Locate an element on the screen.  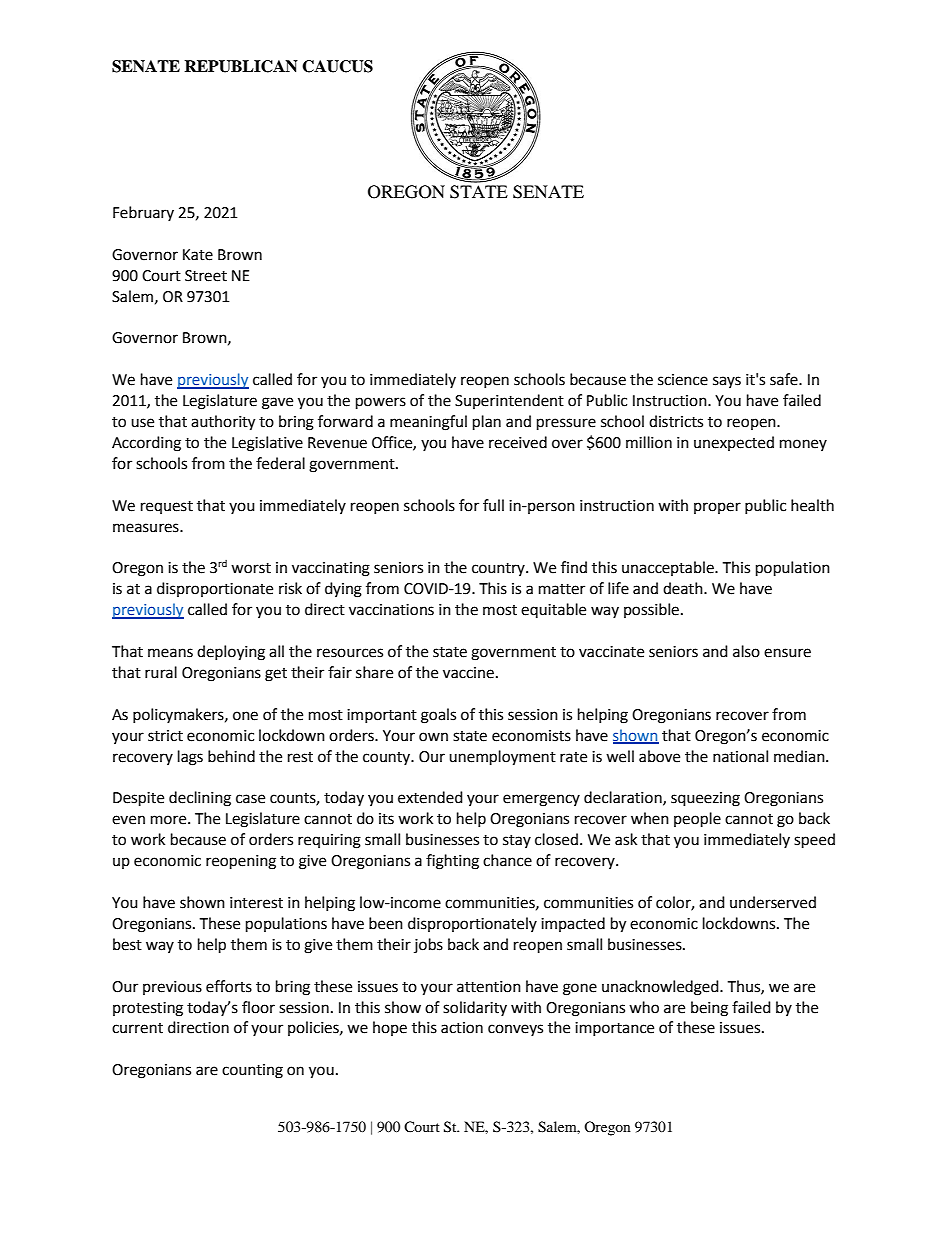
worst is located at coordinates (251, 568).
